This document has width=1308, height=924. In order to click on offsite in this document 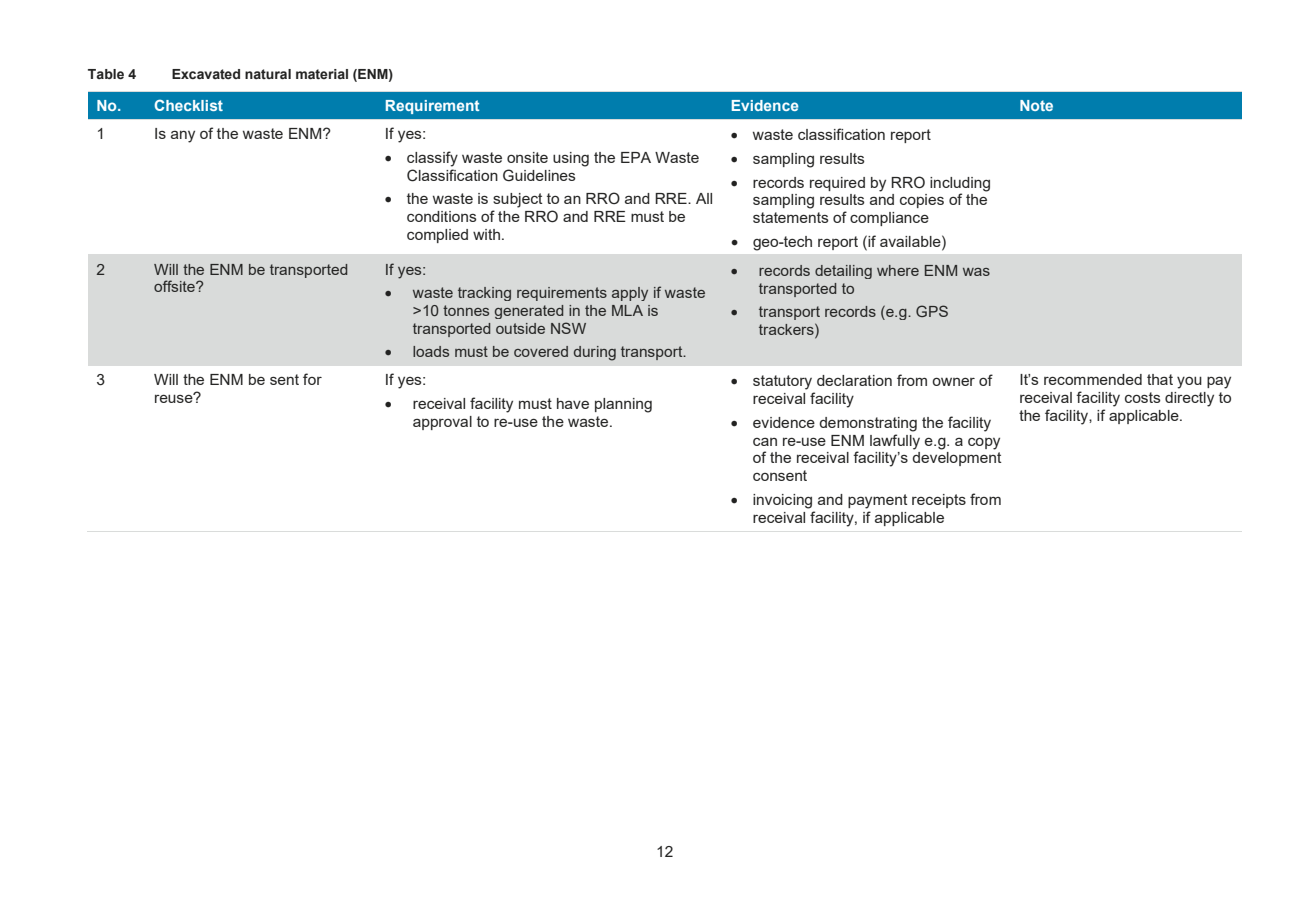, I will do `click(175, 286)`.
